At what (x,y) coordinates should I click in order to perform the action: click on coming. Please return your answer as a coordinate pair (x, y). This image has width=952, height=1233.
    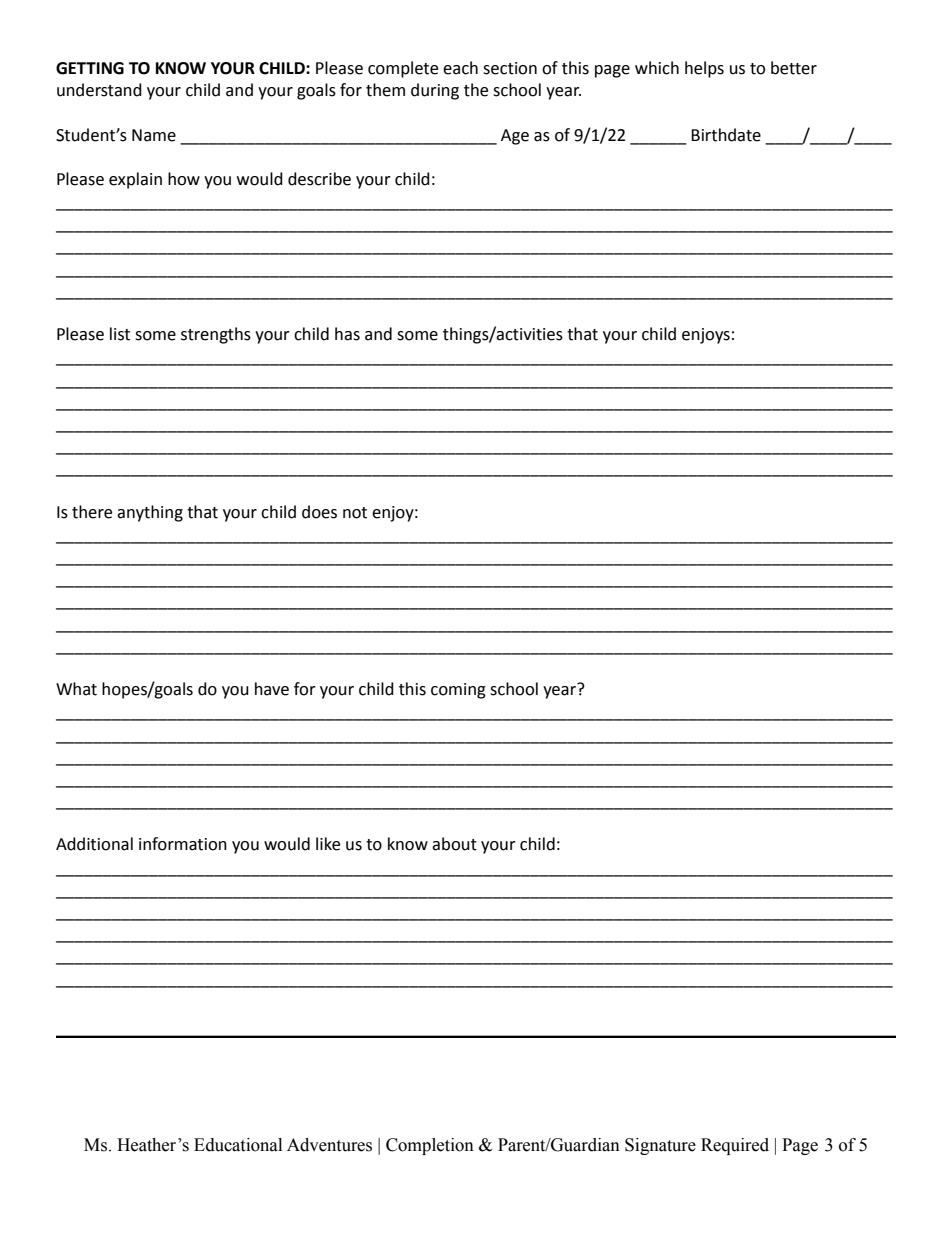
    Looking at the image, I should click on (458, 691).
